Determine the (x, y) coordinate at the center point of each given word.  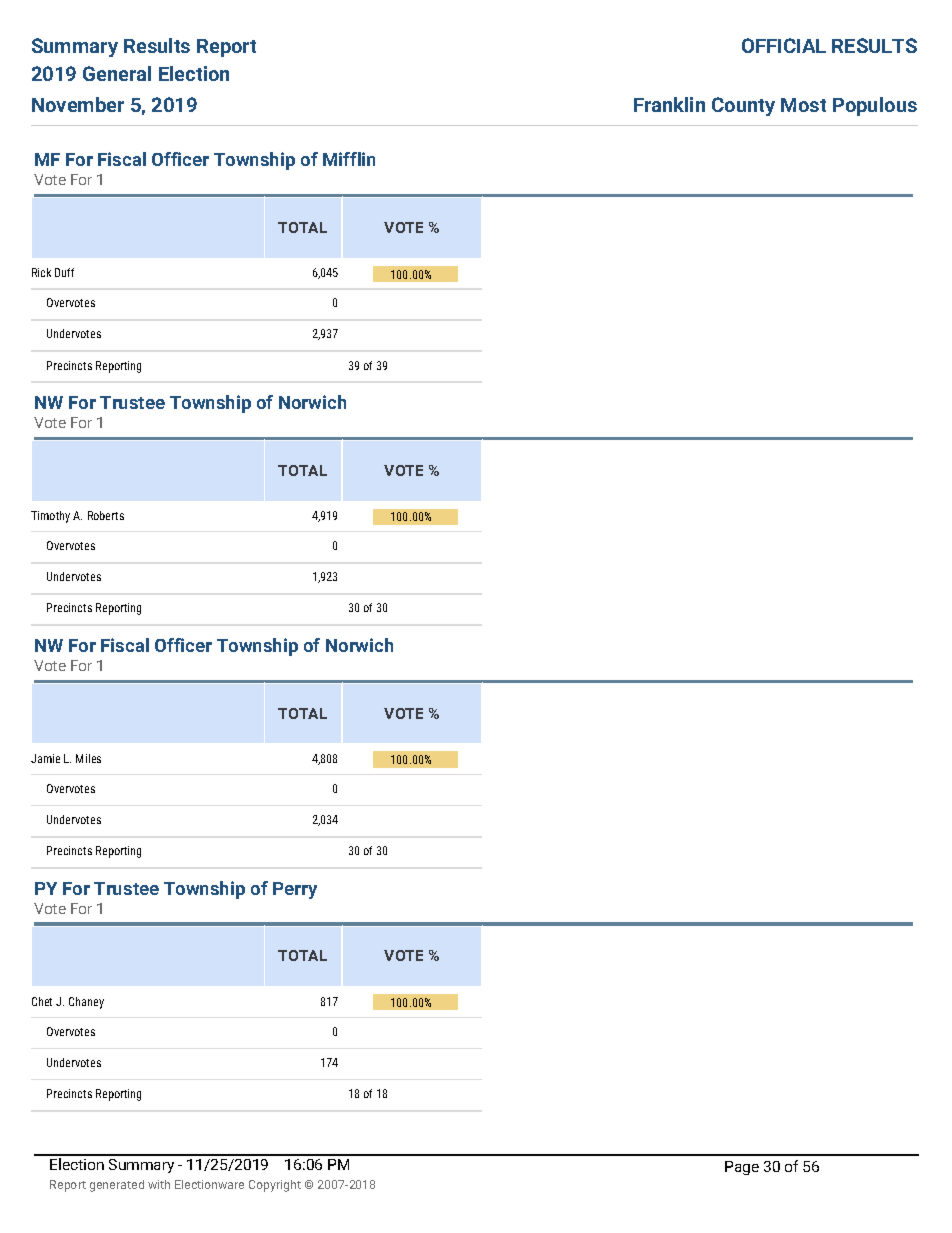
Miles (88, 758)
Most (803, 105)
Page (742, 1168)
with (159, 1184)
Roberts (106, 515)
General (117, 73)
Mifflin (349, 159)
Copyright (275, 1186)
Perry (295, 890)
